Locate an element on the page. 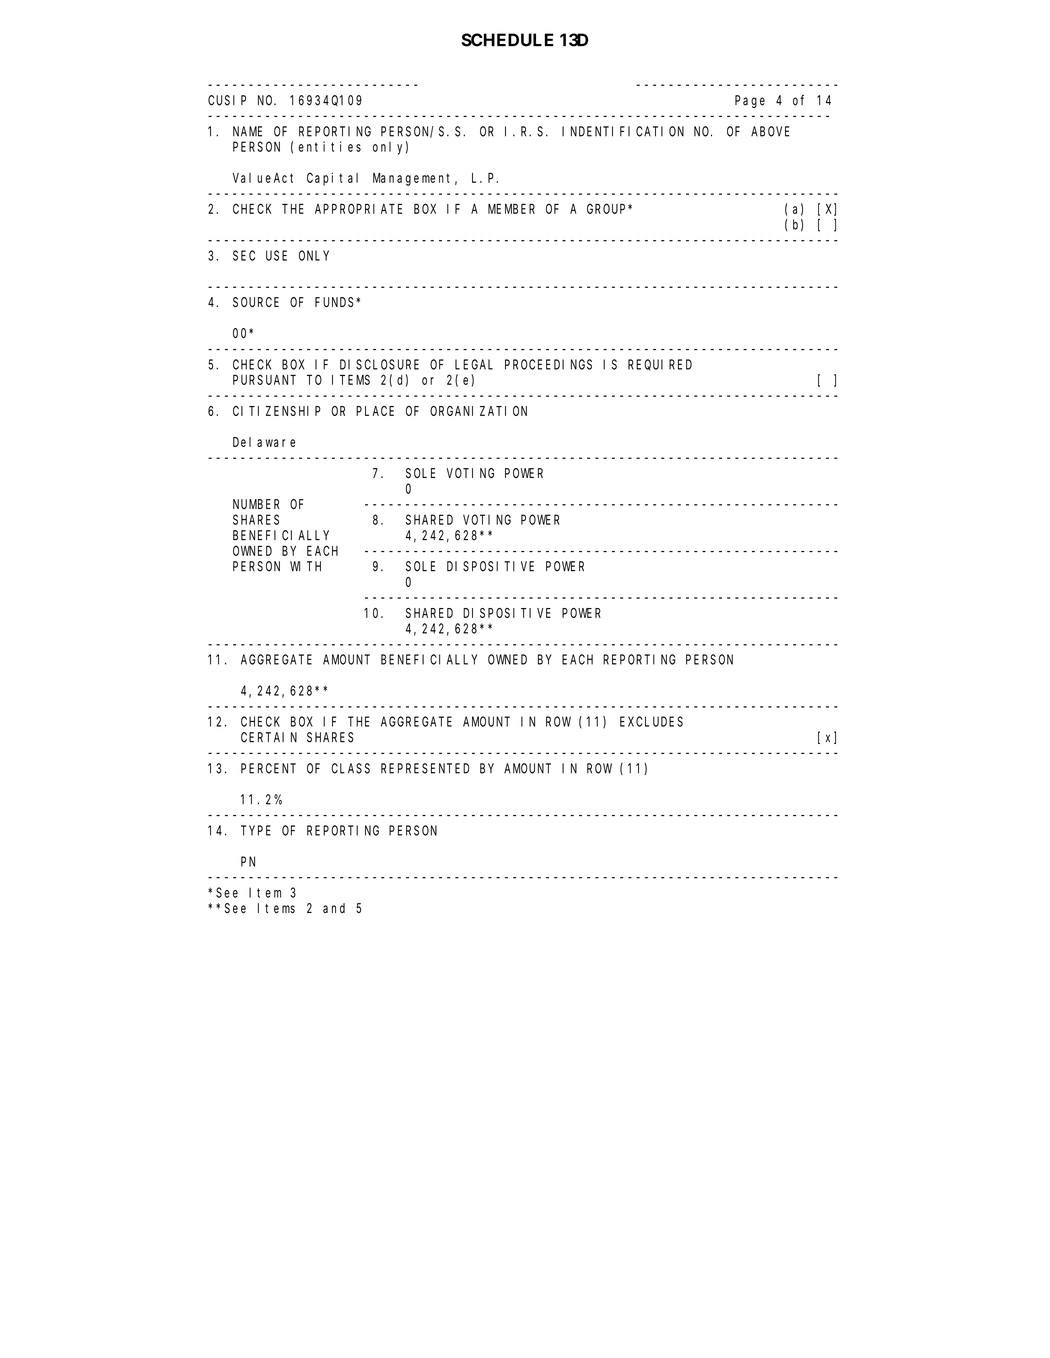 The height and width of the image is (1358, 1050). SCHEDULE is located at coordinates (507, 40).
